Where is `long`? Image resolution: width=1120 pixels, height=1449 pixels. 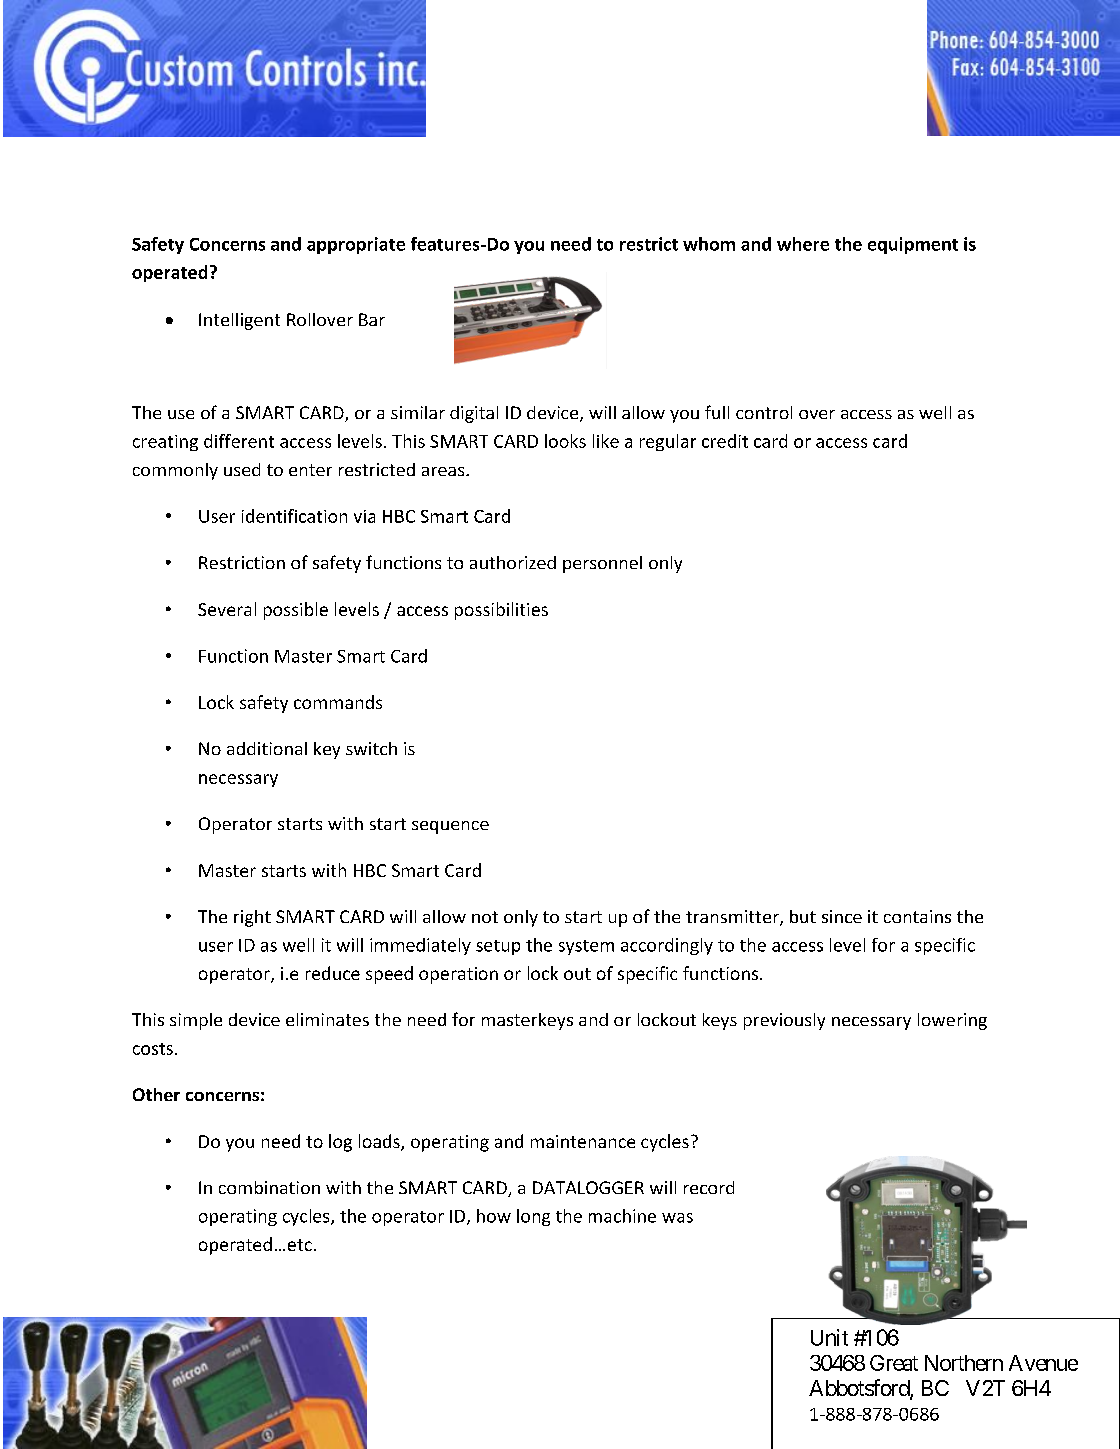 long is located at coordinates (533, 1217).
